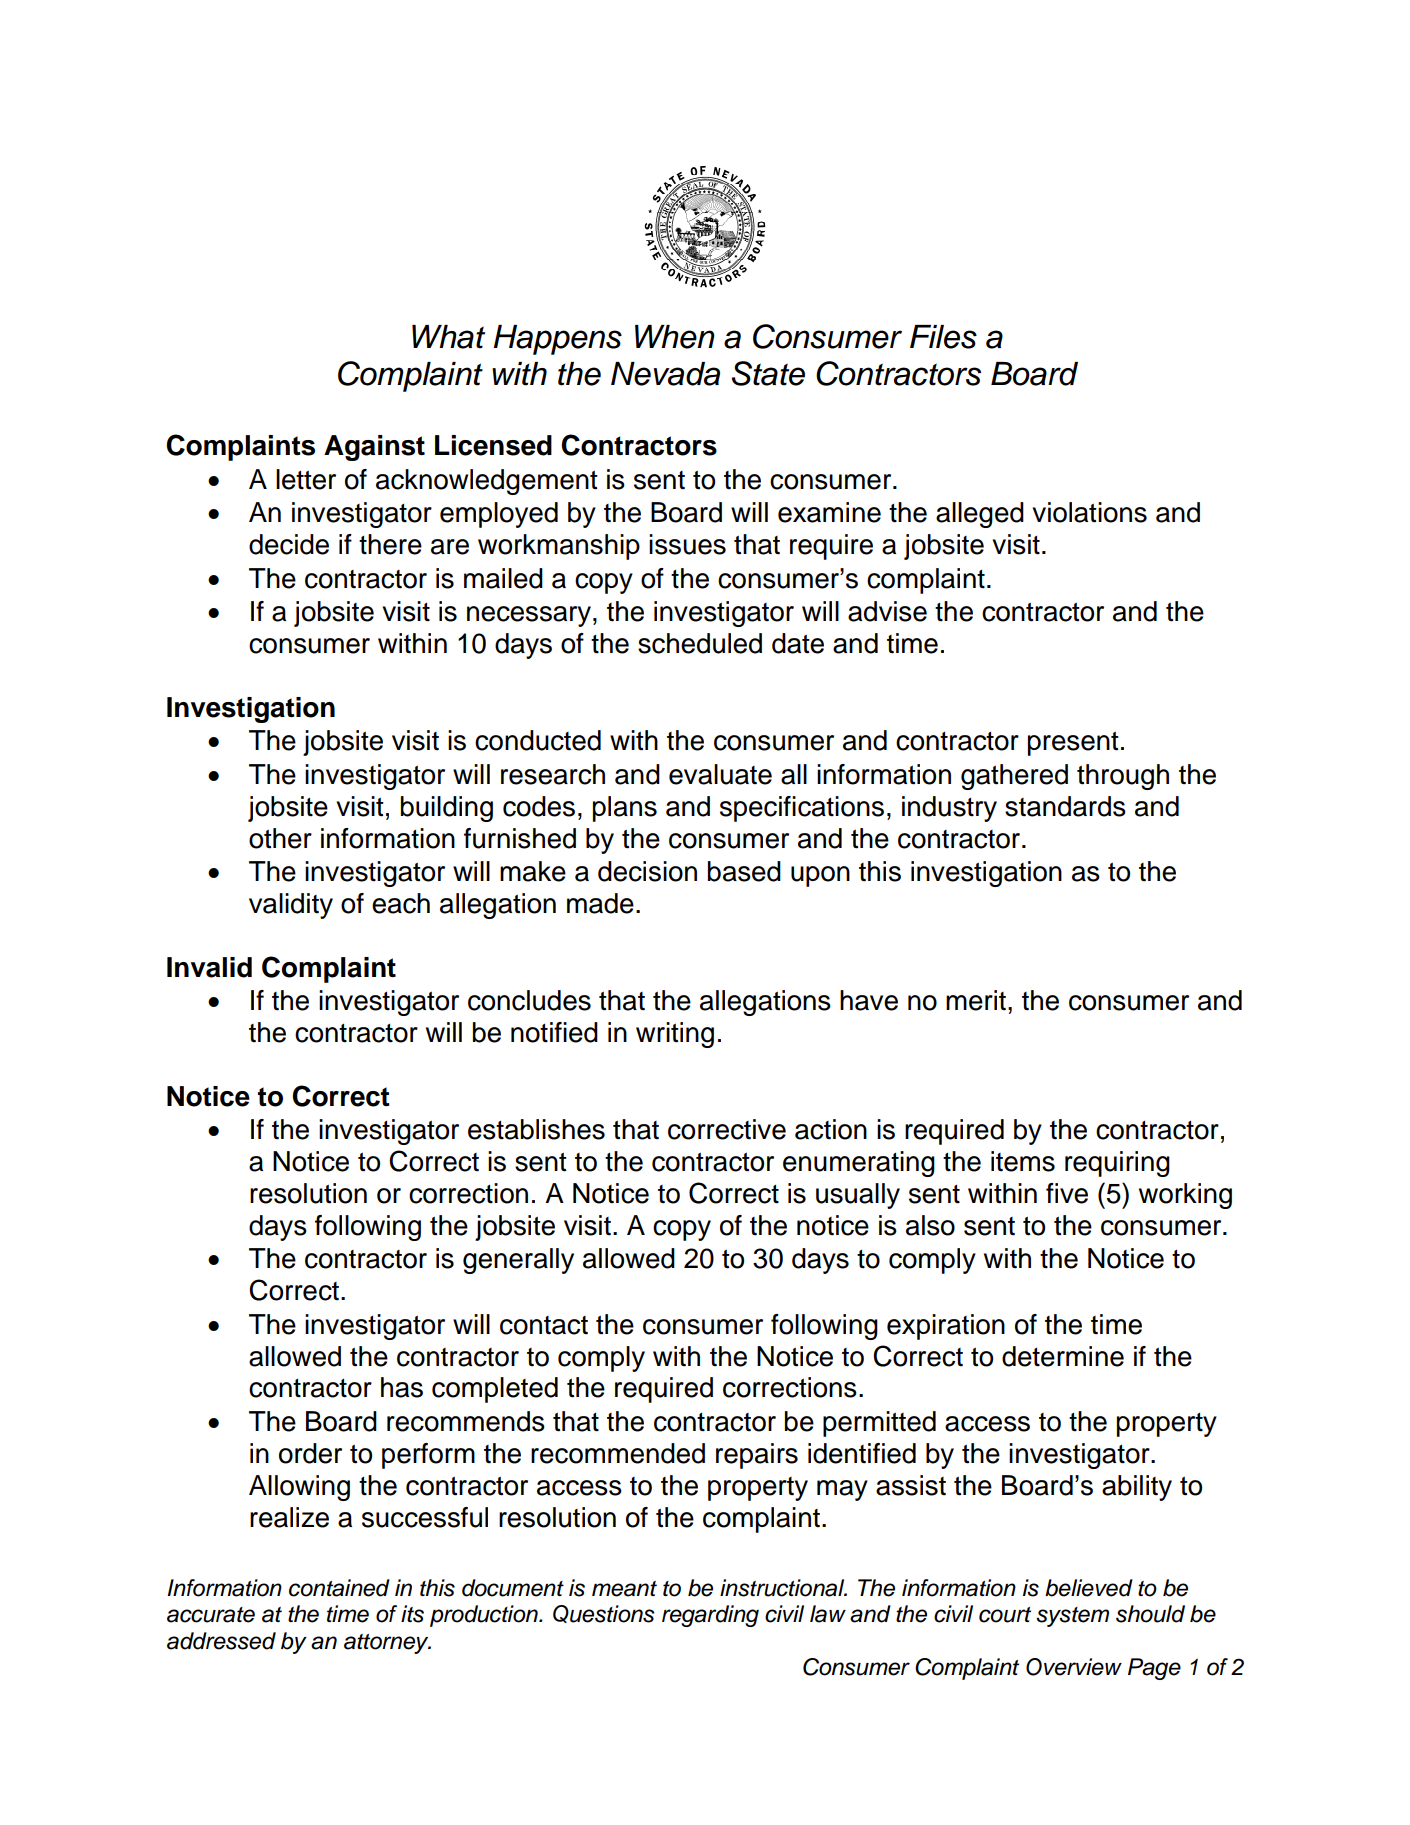 The height and width of the screenshot is (1825, 1410). What do you see at coordinates (1023, 1161) in the screenshot?
I see `items` at bounding box center [1023, 1161].
